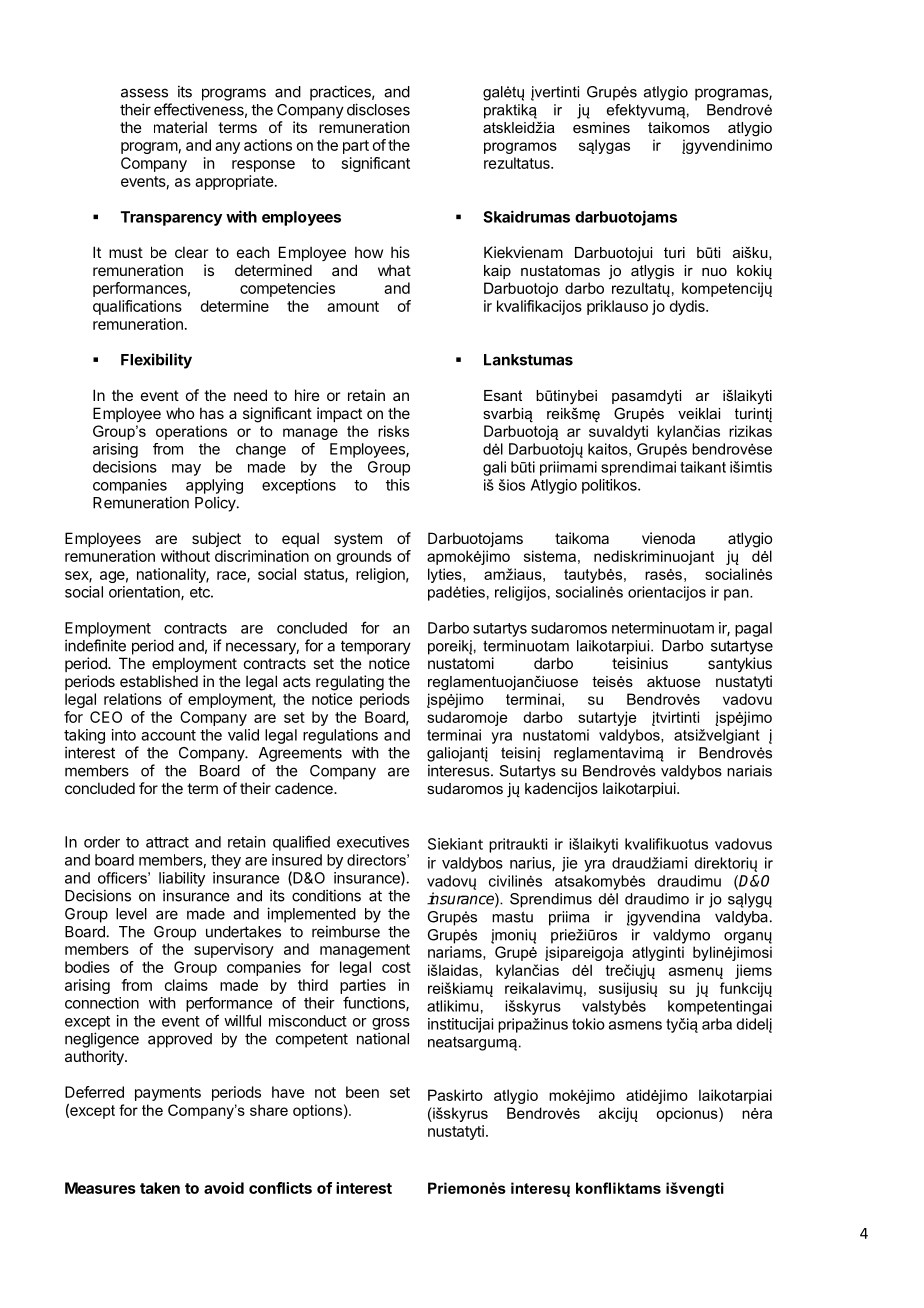 The image size is (924, 1308). Describe the element at coordinates (160, 1188) in the screenshot. I see `taken` at that location.
